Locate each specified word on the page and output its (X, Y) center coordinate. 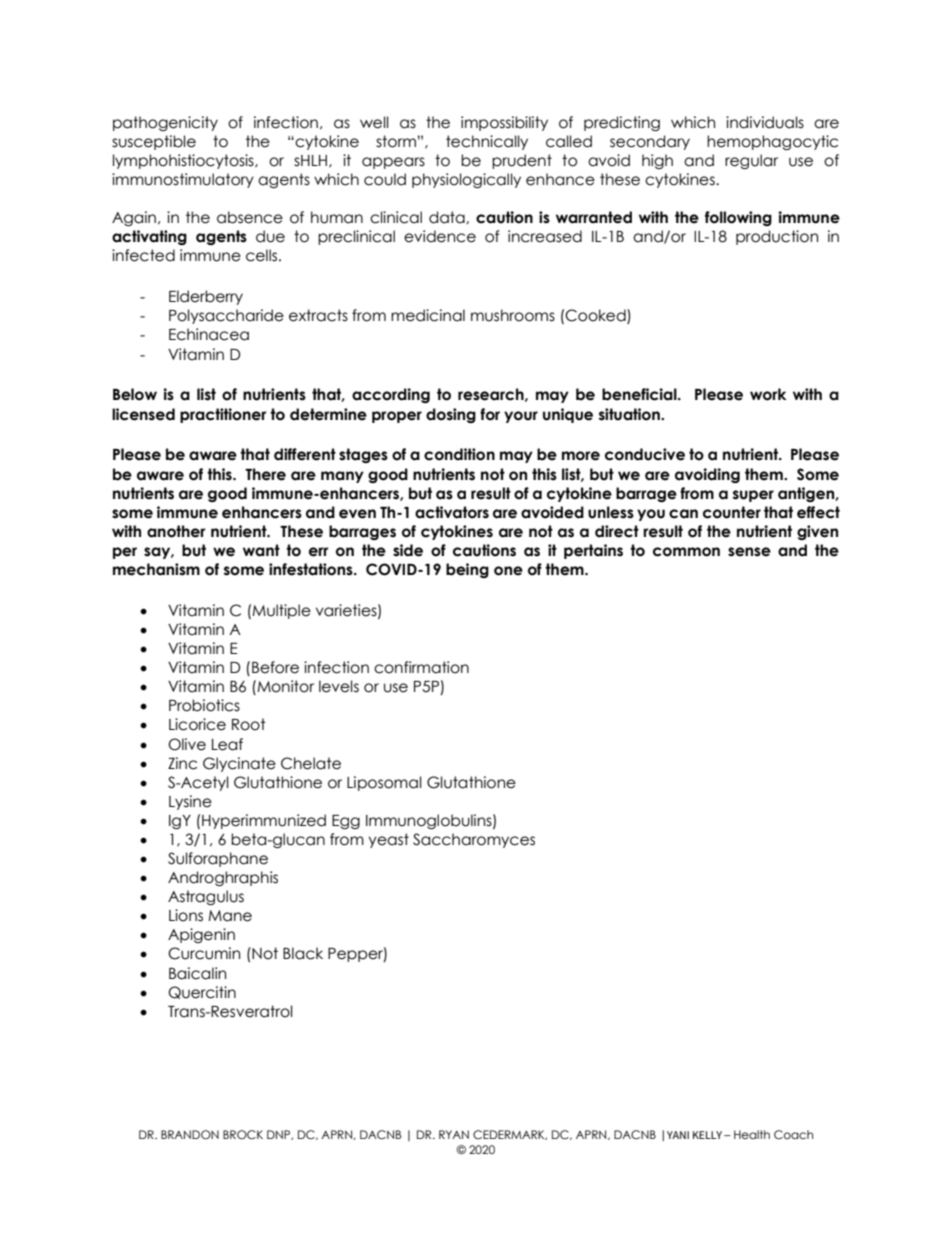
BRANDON (190, 1134)
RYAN (454, 1134)
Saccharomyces (474, 840)
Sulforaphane (218, 859)
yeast (389, 840)
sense (749, 552)
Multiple (281, 611)
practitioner (223, 415)
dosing (451, 415)
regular (751, 161)
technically (487, 142)
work (768, 394)
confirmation (421, 667)
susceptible (154, 142)
